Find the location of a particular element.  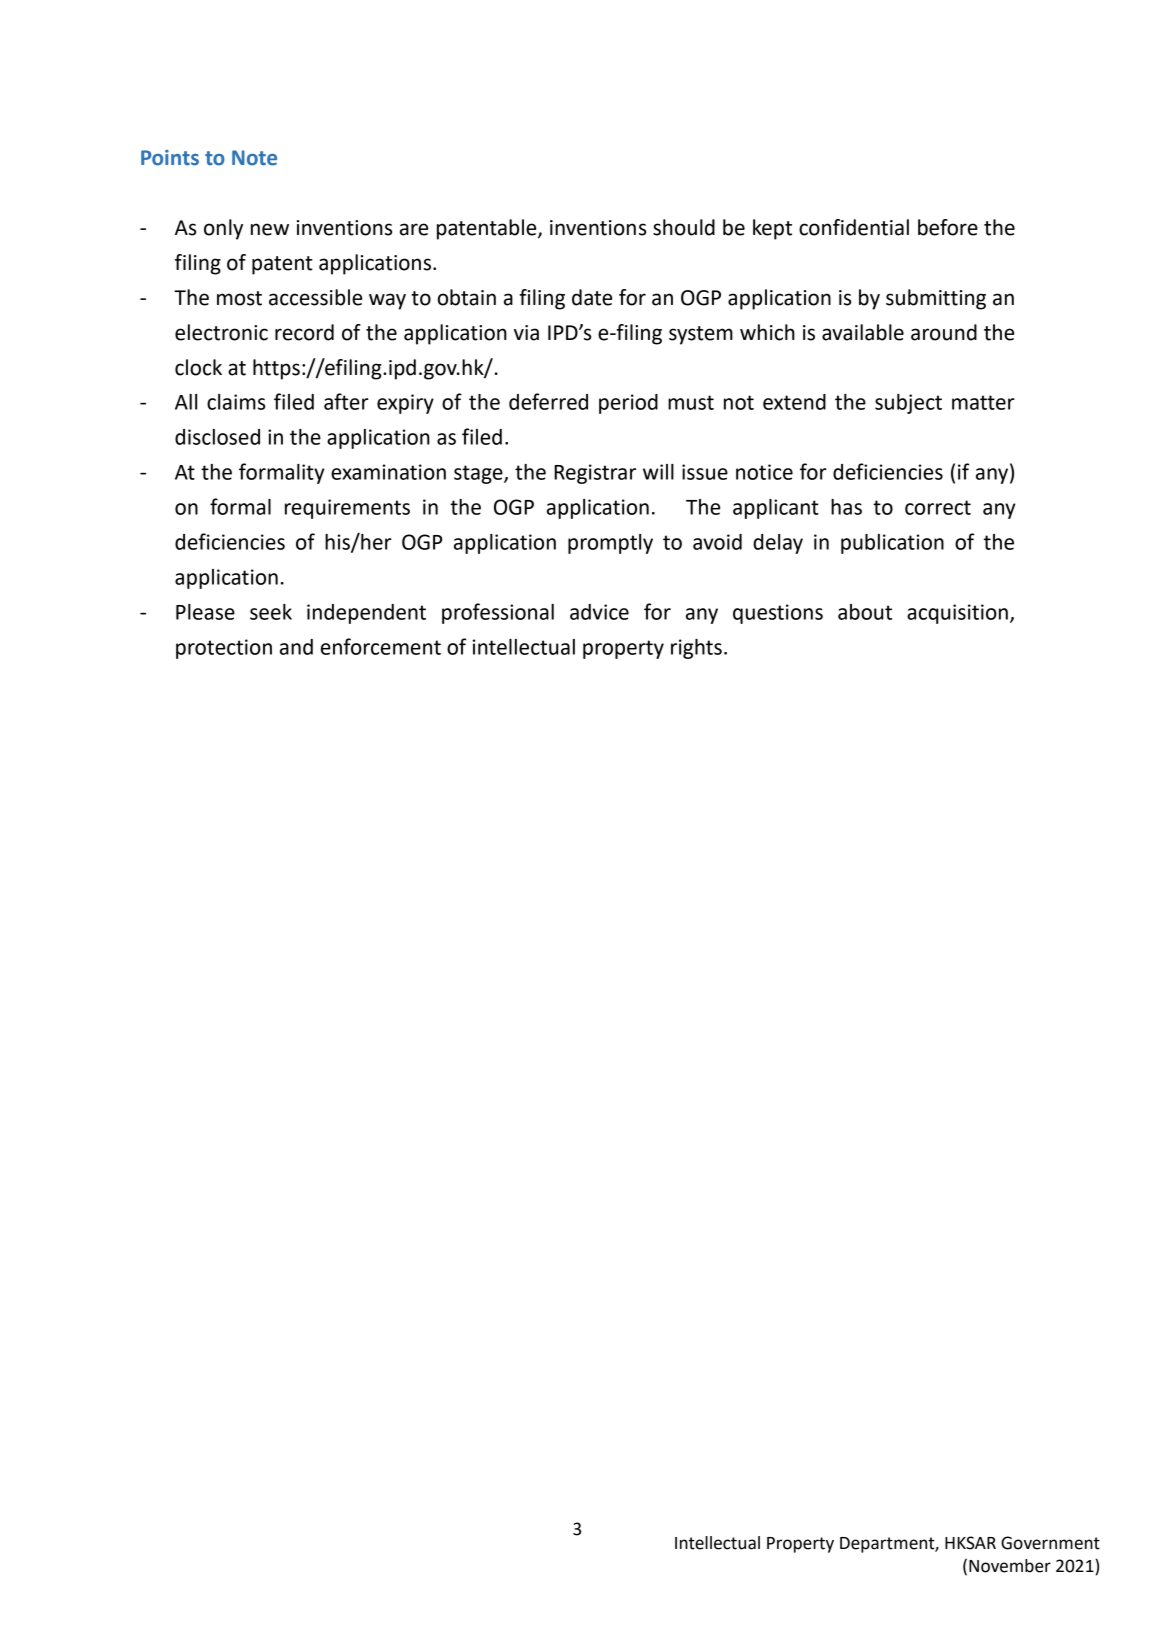

protection is located at coordinates (224, 649).
